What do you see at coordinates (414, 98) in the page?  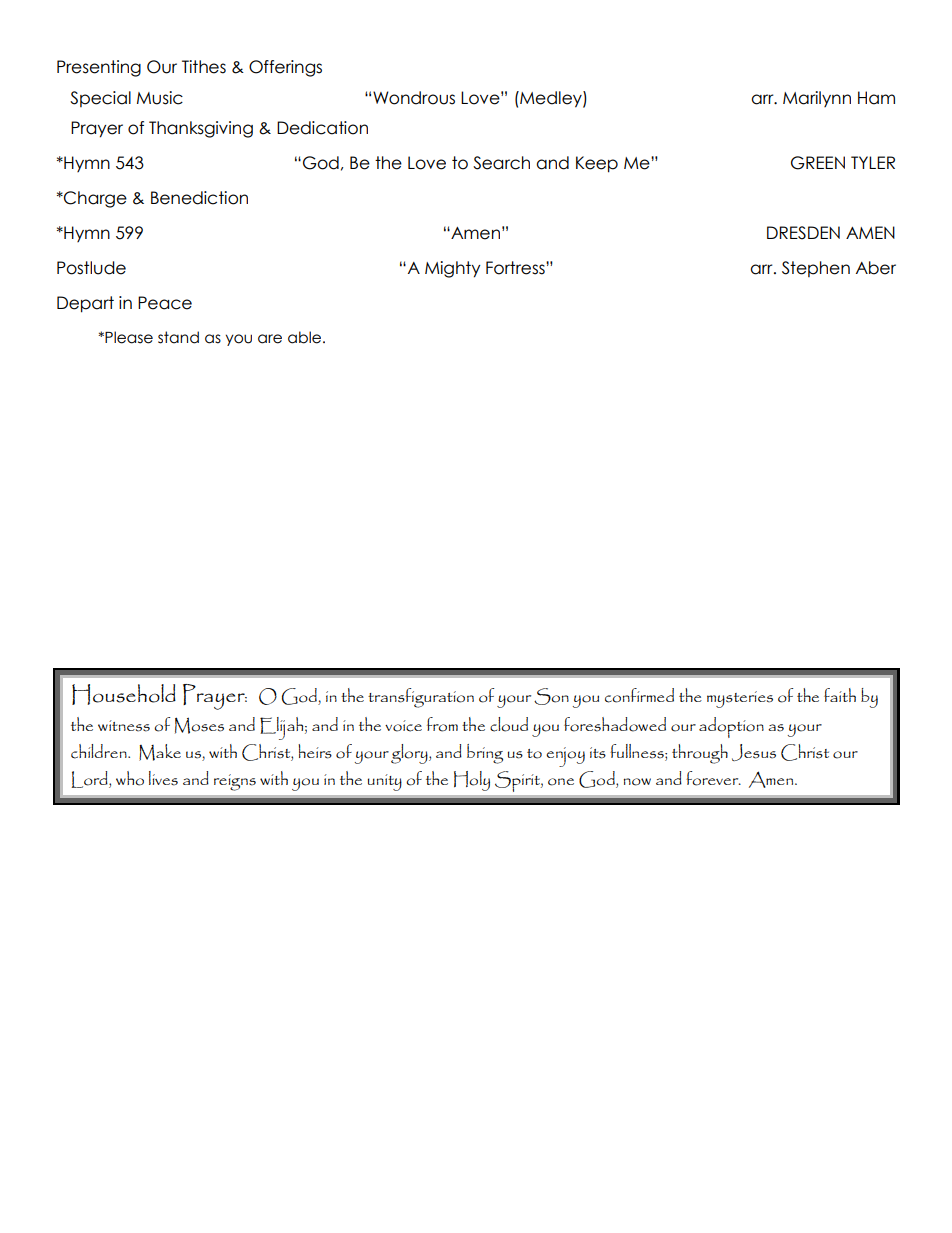 I see `Wondrous` at bounding box center [414, 98].
